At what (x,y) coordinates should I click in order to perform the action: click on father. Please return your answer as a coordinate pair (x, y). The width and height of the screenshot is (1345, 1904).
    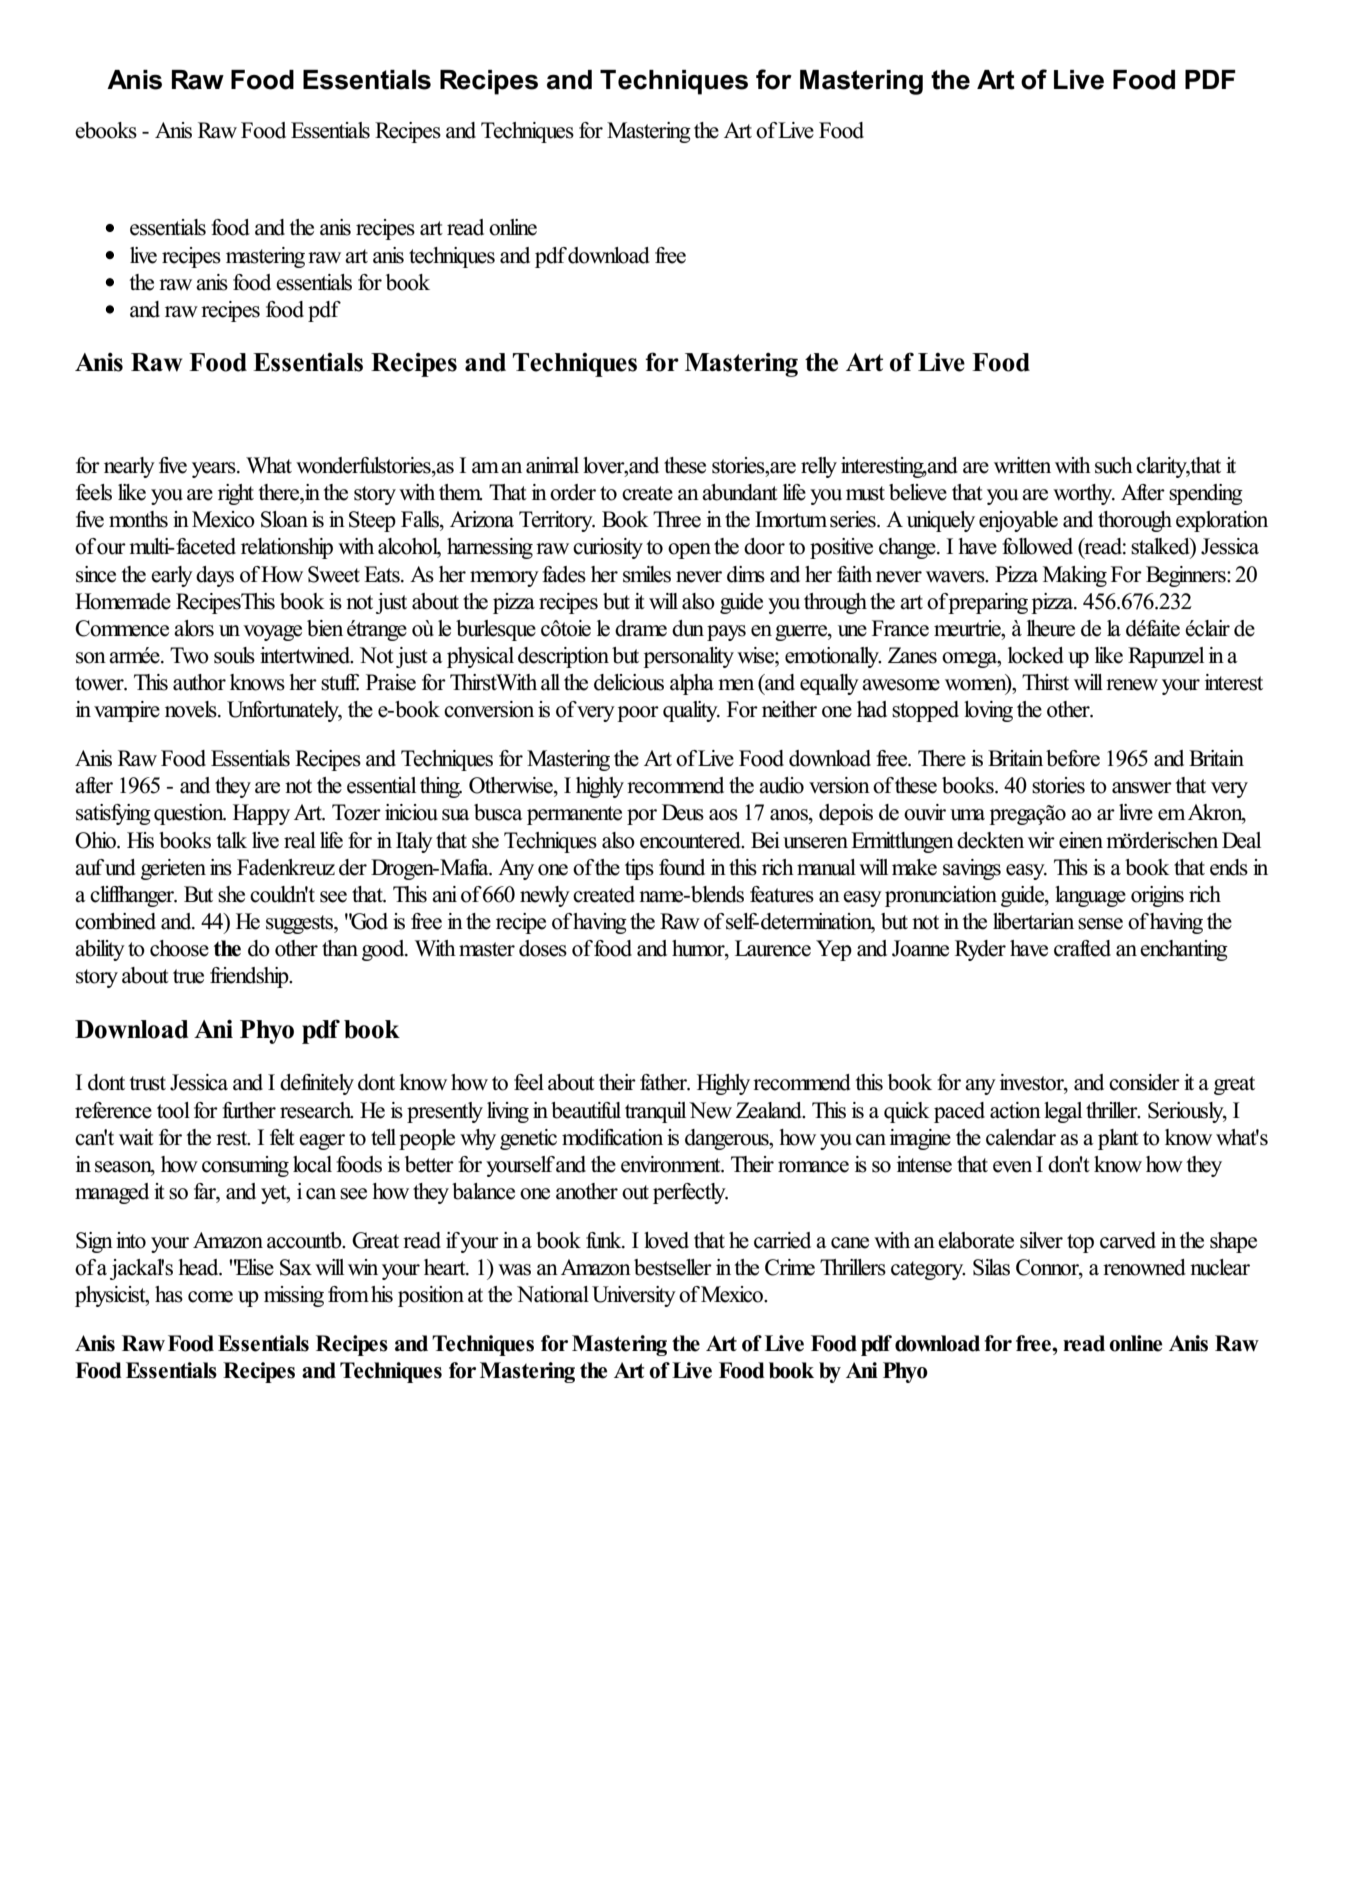
    Looking at the image, I should click on (664, 1082).
